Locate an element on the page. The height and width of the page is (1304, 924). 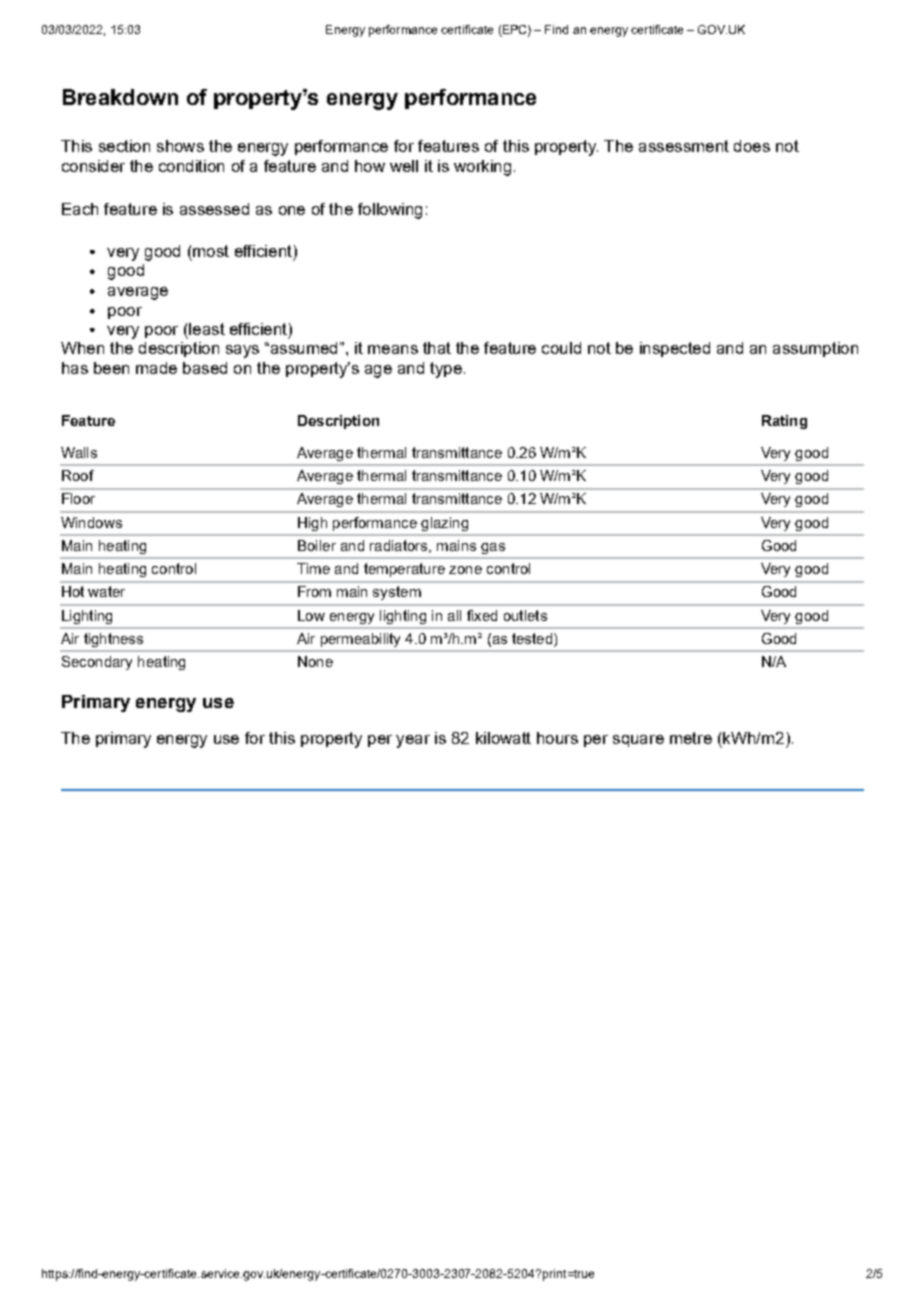
zone is located at coordinates (465, 570).
